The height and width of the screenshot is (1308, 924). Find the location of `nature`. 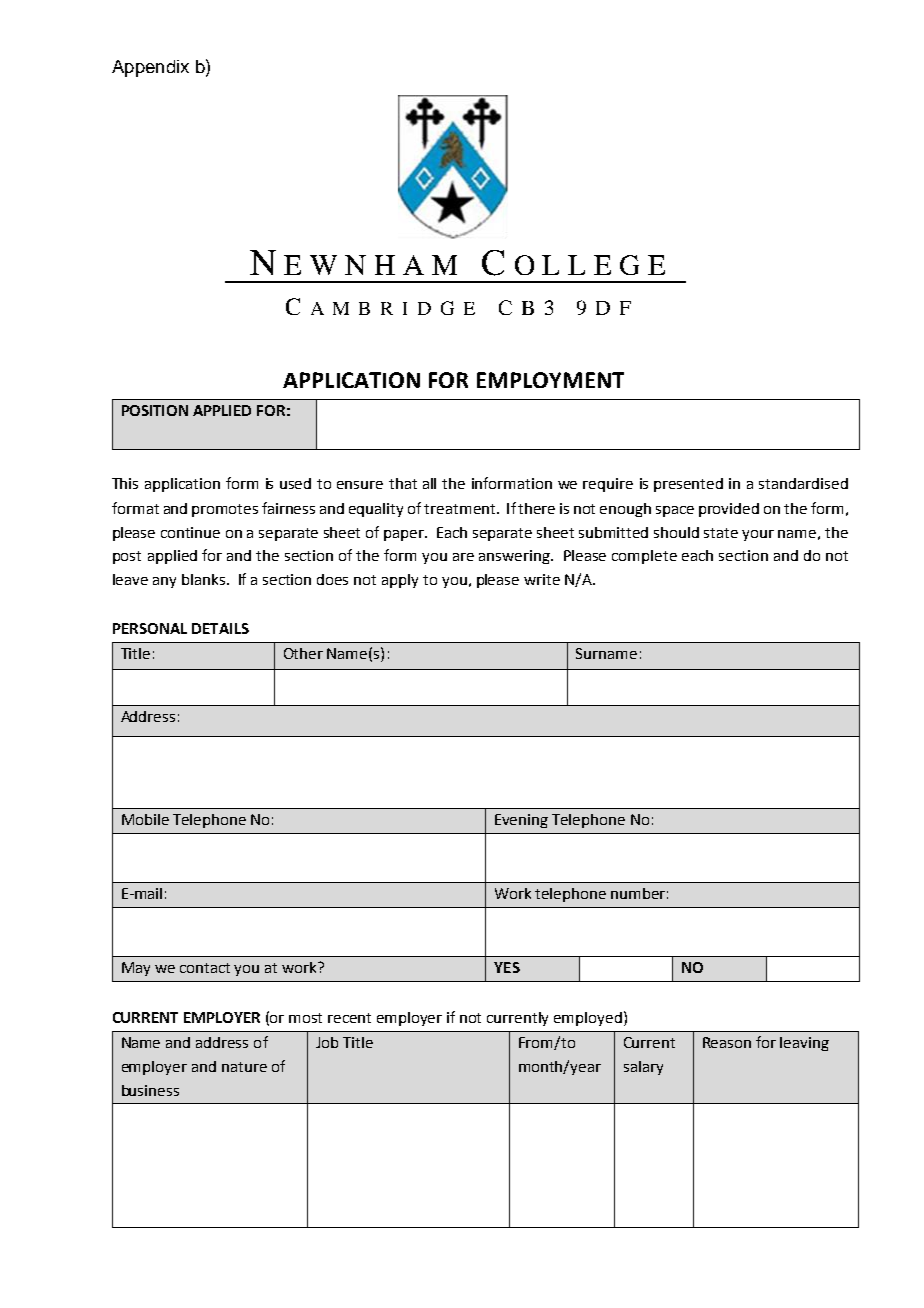

nature is located at coordinates (244, 1067).
